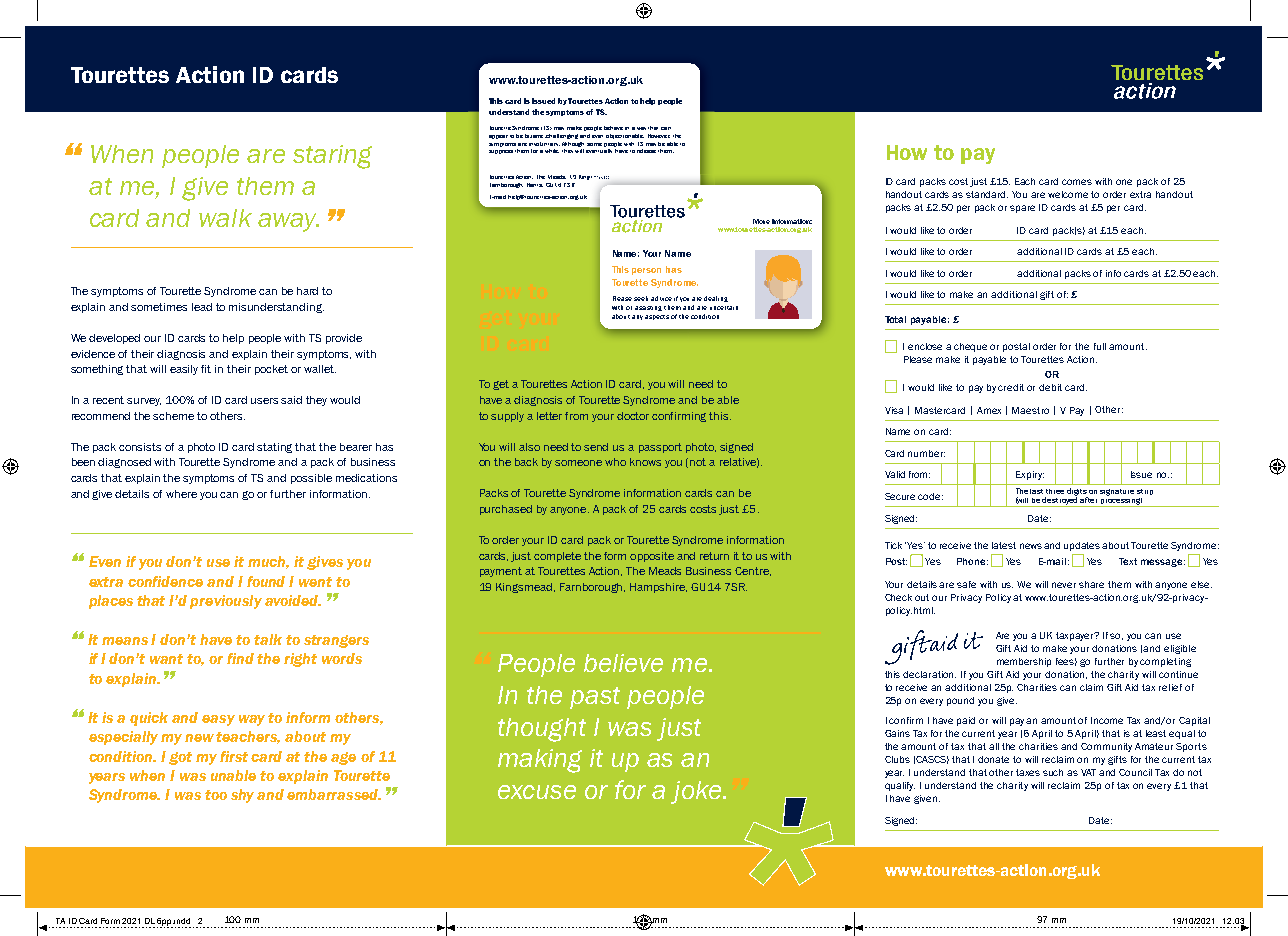 The width and height of the document is (1288, 936). Describe the element at coordinates (1077, 182) in the document. I see `comes` at that location.
